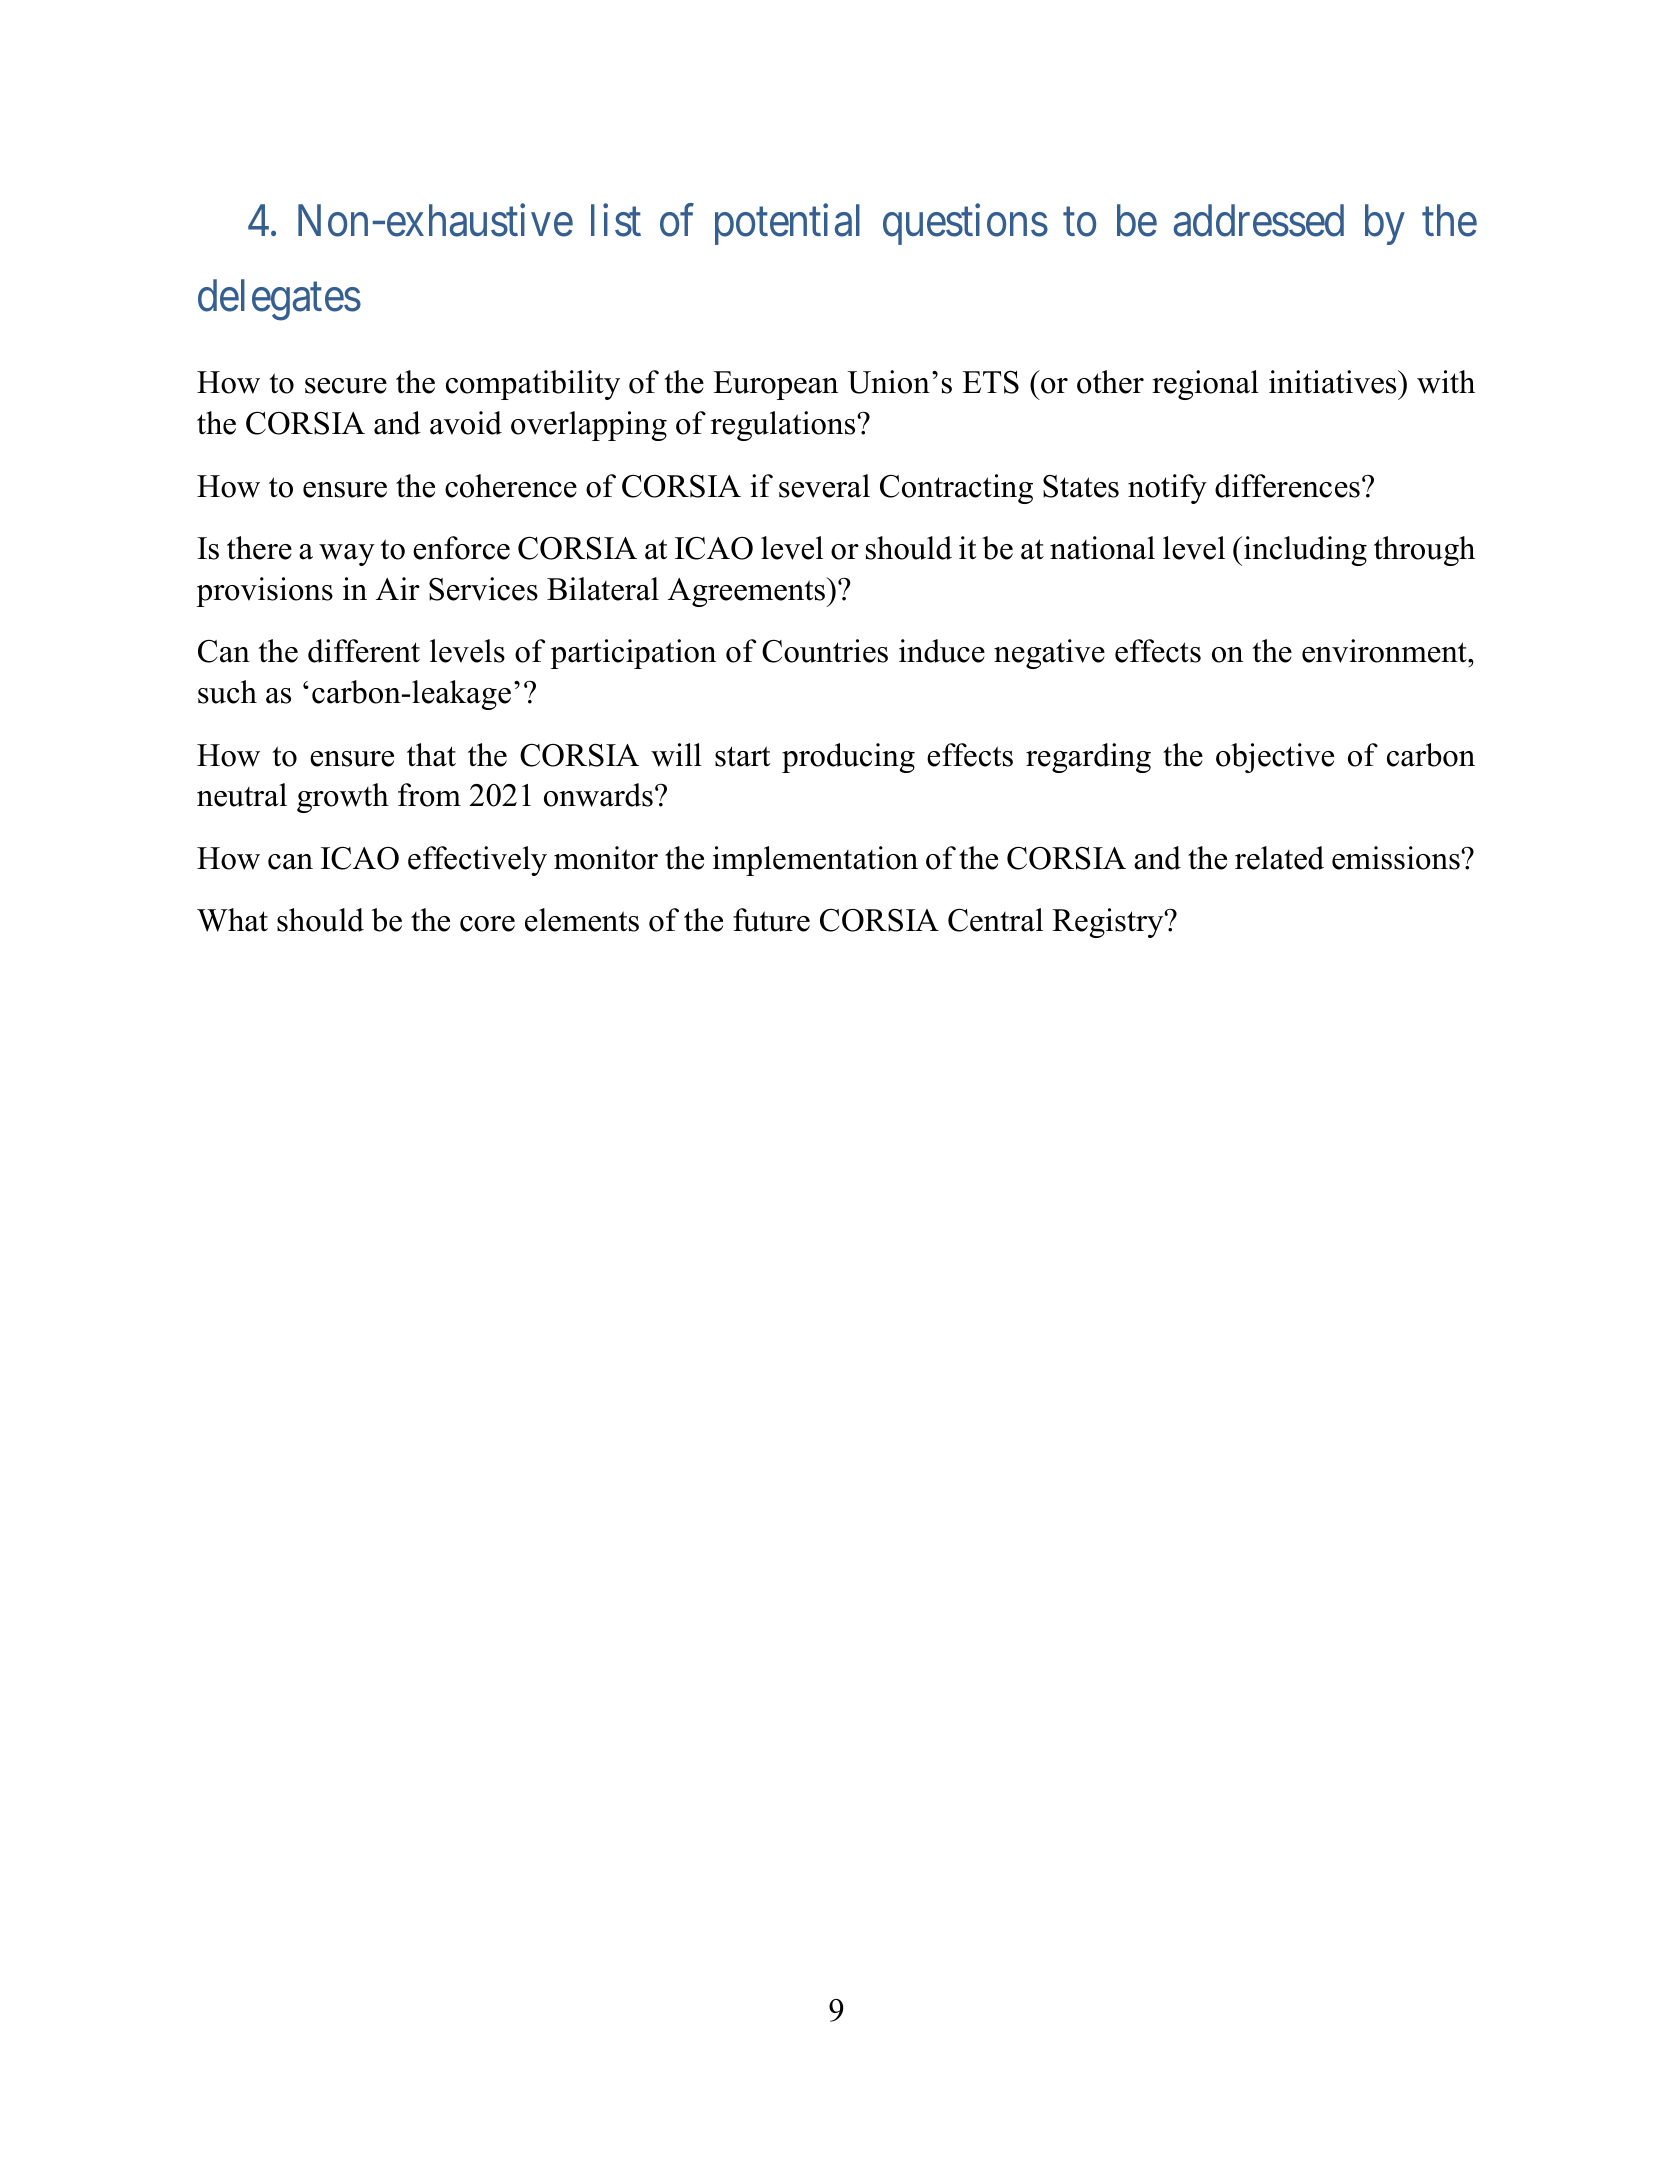 This document has width=1673, height=2164. What do you see at coordinates (616, 220) in the document?
I see `list` at bounding box center [616, 220].
